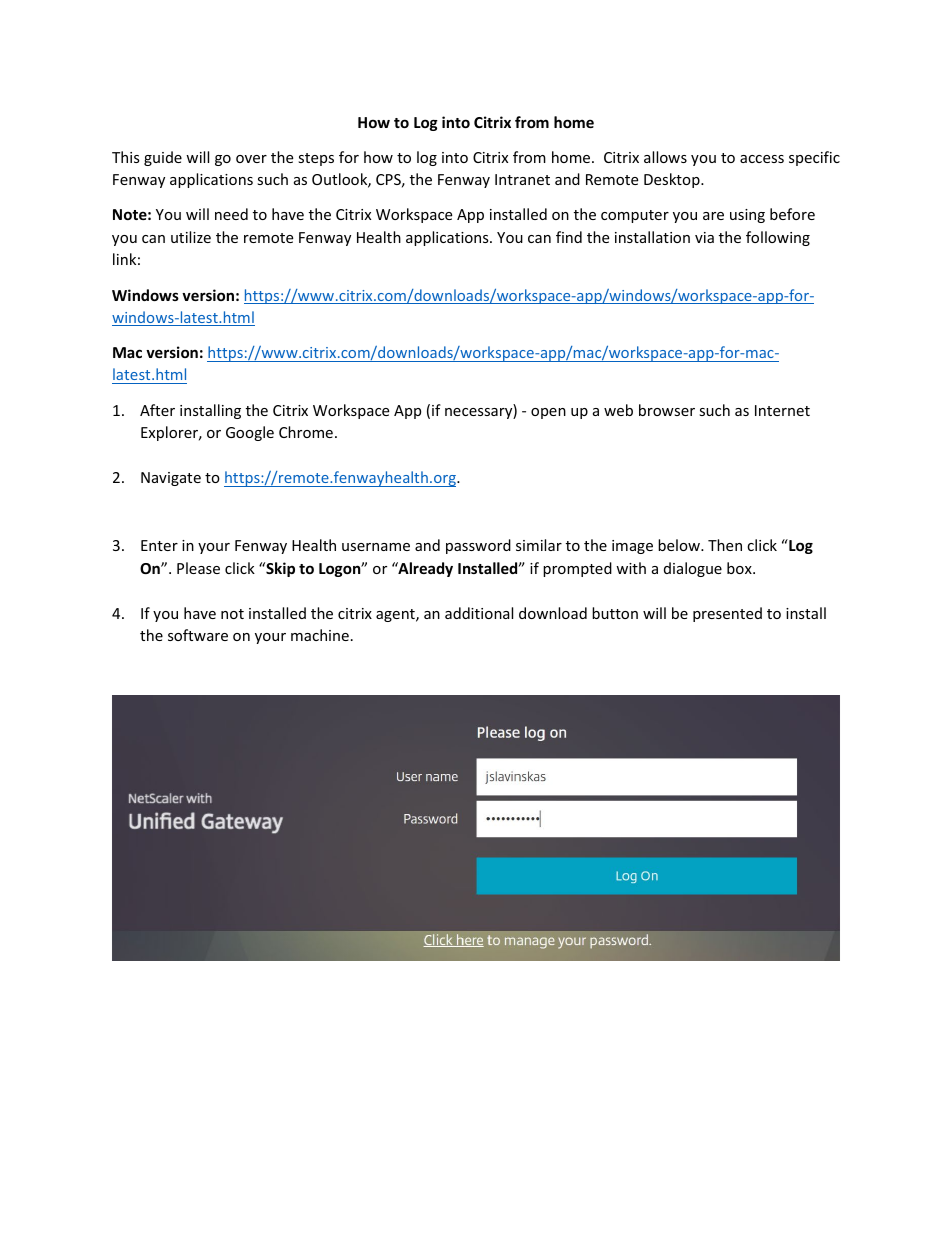  Describe the element at coordinates (782, 410) in the image. I see `Internet` at that location.
